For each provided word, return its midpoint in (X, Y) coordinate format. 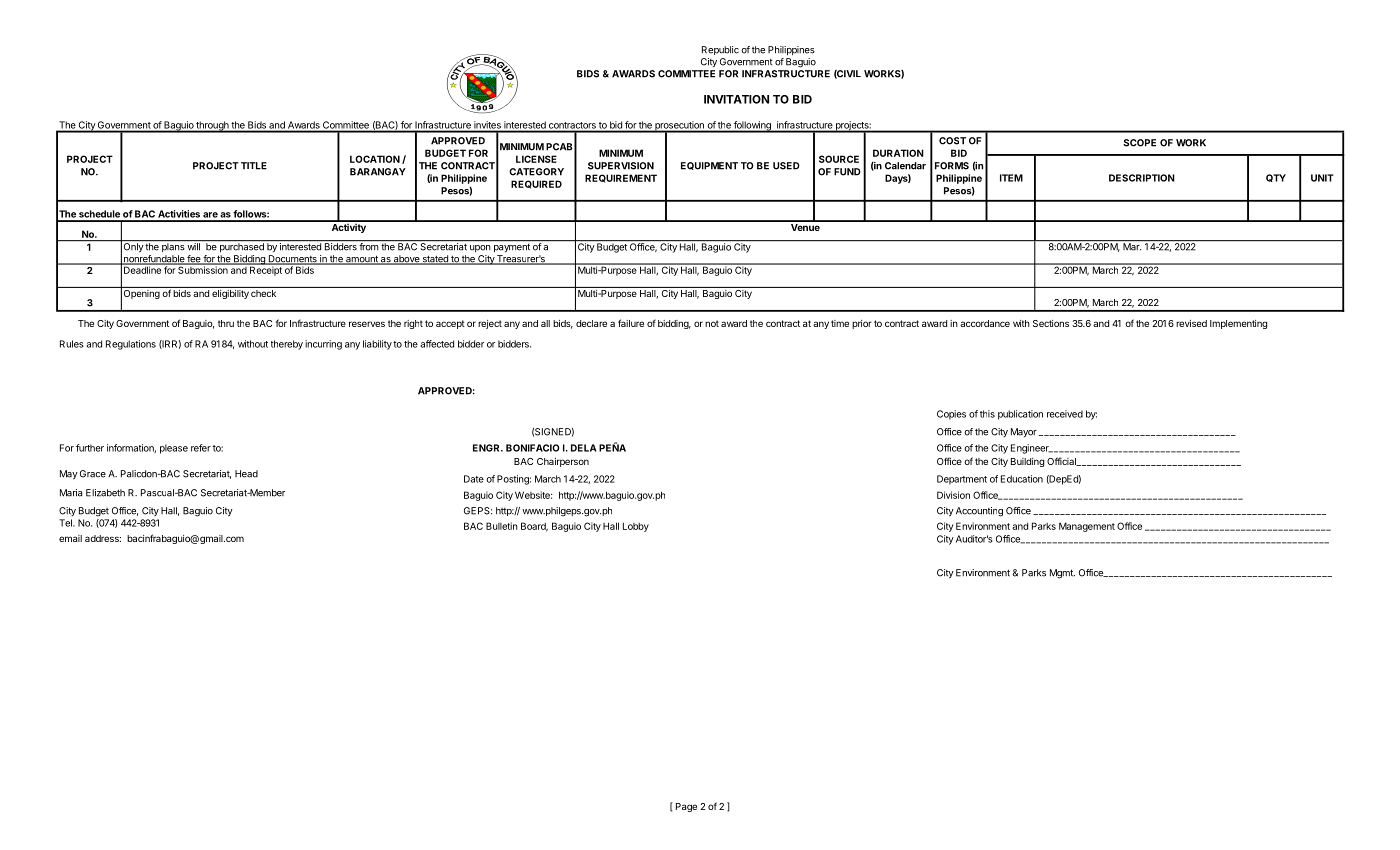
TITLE (254, 166)
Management (1087, 527)
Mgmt (1062, 574)
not (712, 323)
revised (1191, 323)
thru (226, 323)
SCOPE (1139, 143)
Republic (720, 50)
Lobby (636, 527)
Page (686, 807)
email (70, 538)
